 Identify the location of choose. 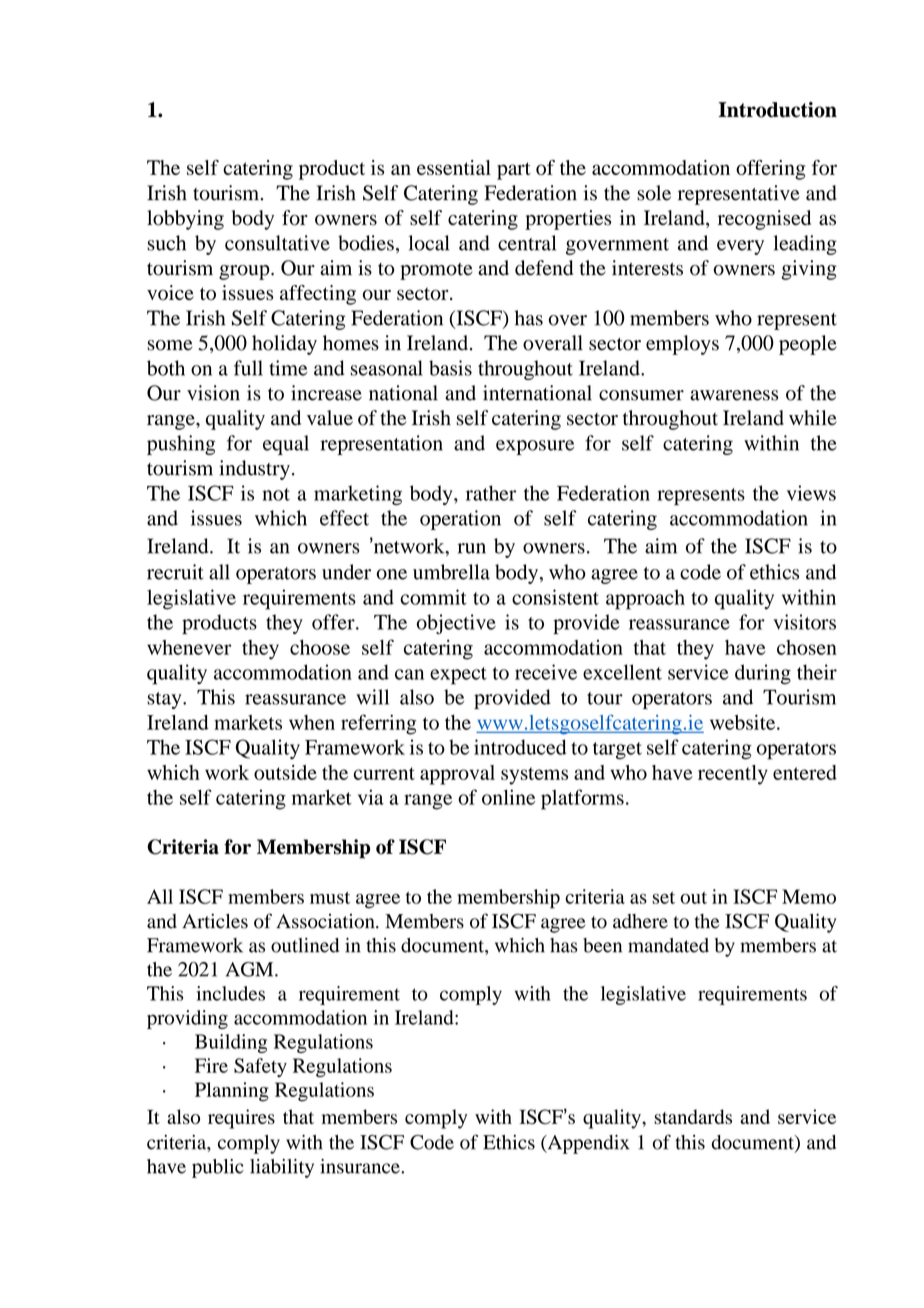
(320, 647).
